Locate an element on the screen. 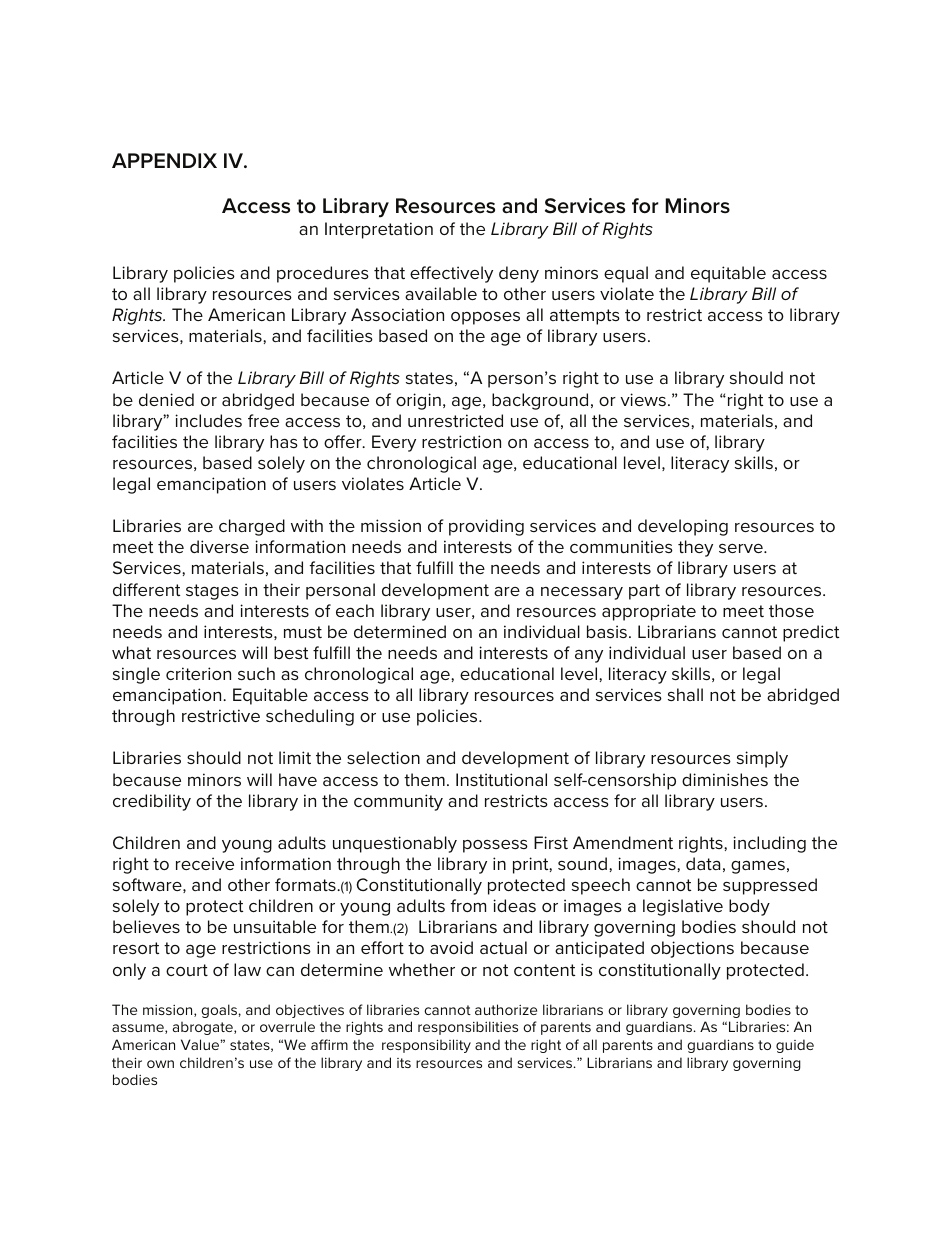 This screenshot has height=1233, width=952. Interpretation is located at coordinates (379, 230).
